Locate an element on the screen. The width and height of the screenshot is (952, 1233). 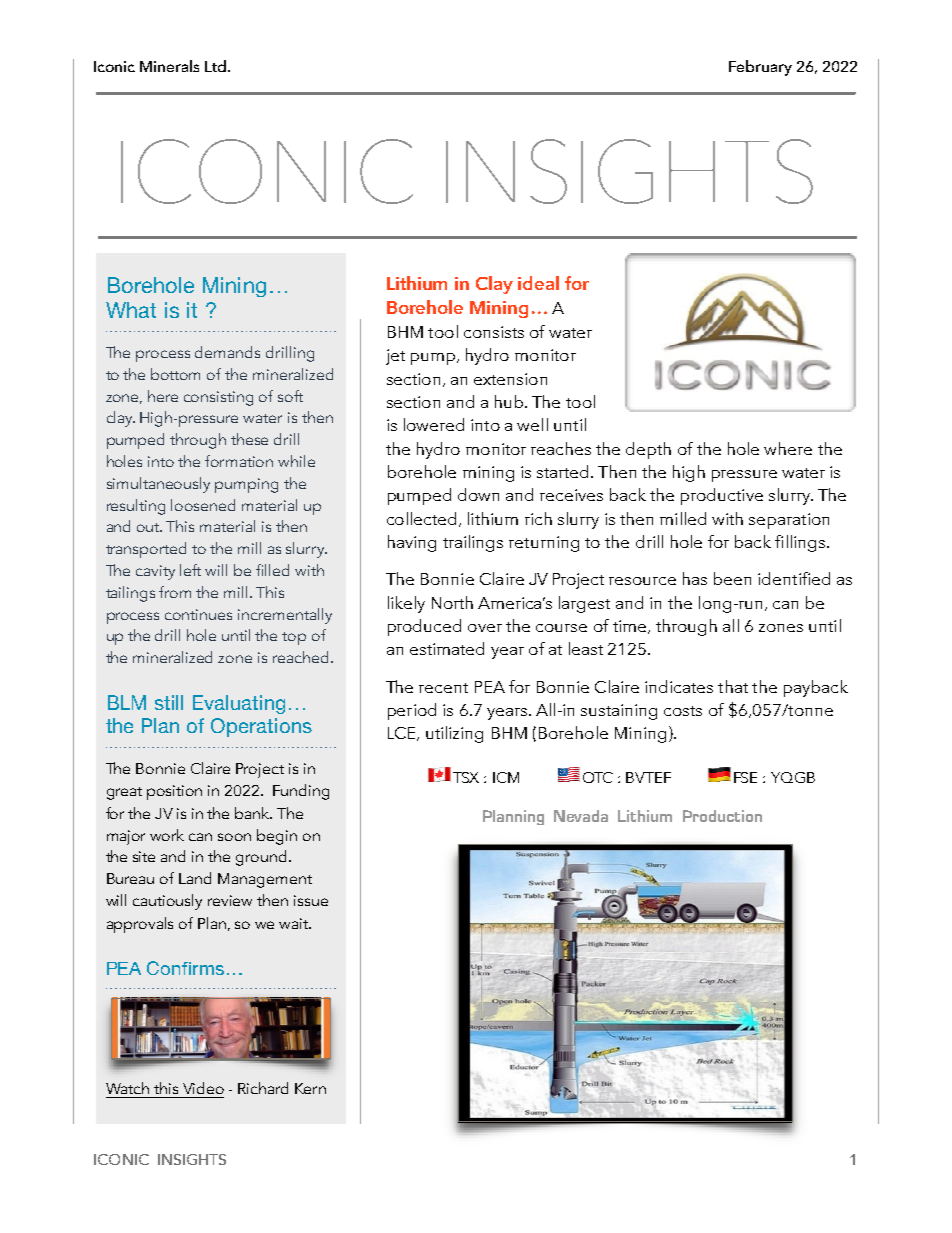
Video is located at coordinates (203, 1088).
